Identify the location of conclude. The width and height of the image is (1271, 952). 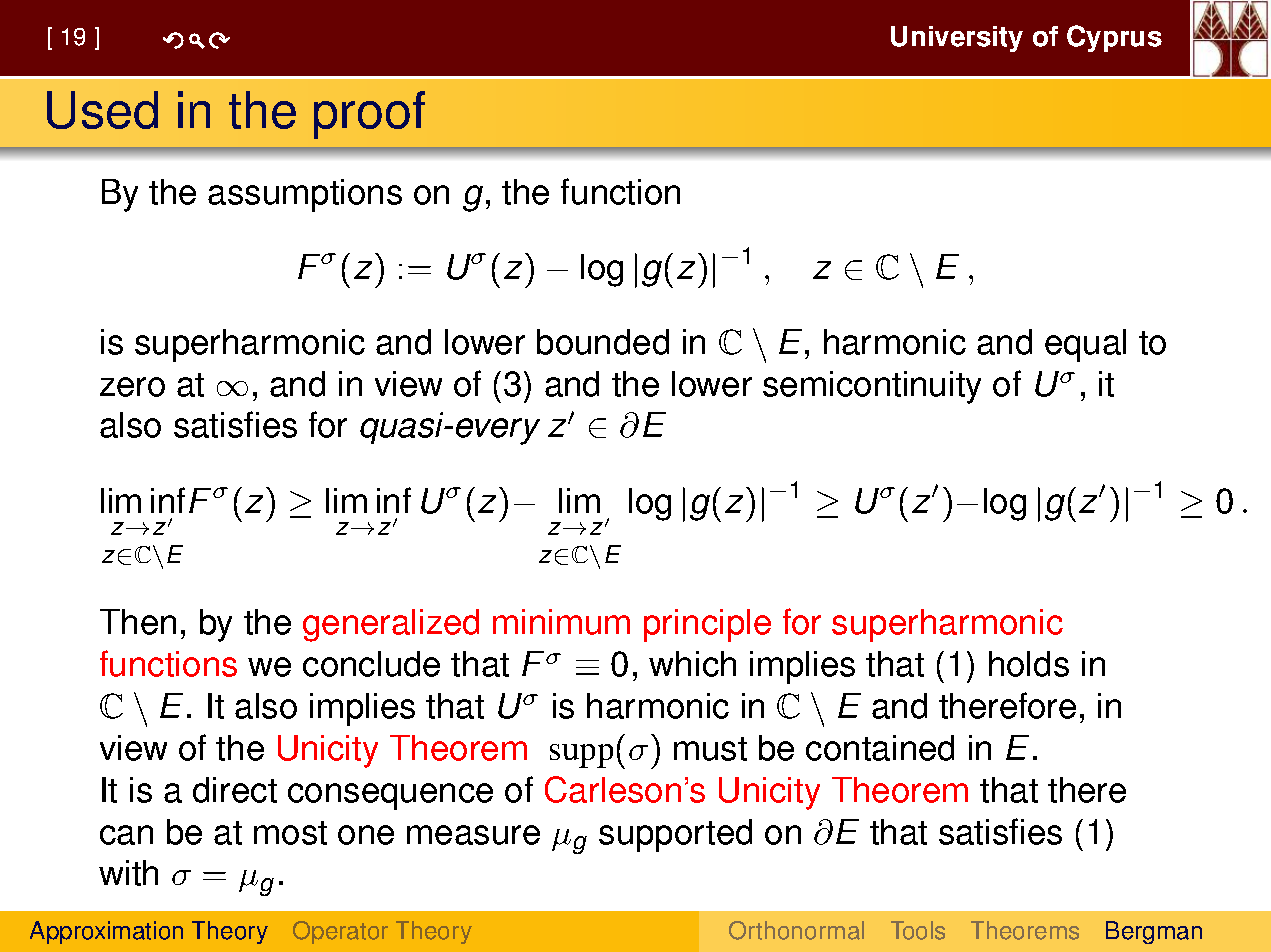
(371, 664).
